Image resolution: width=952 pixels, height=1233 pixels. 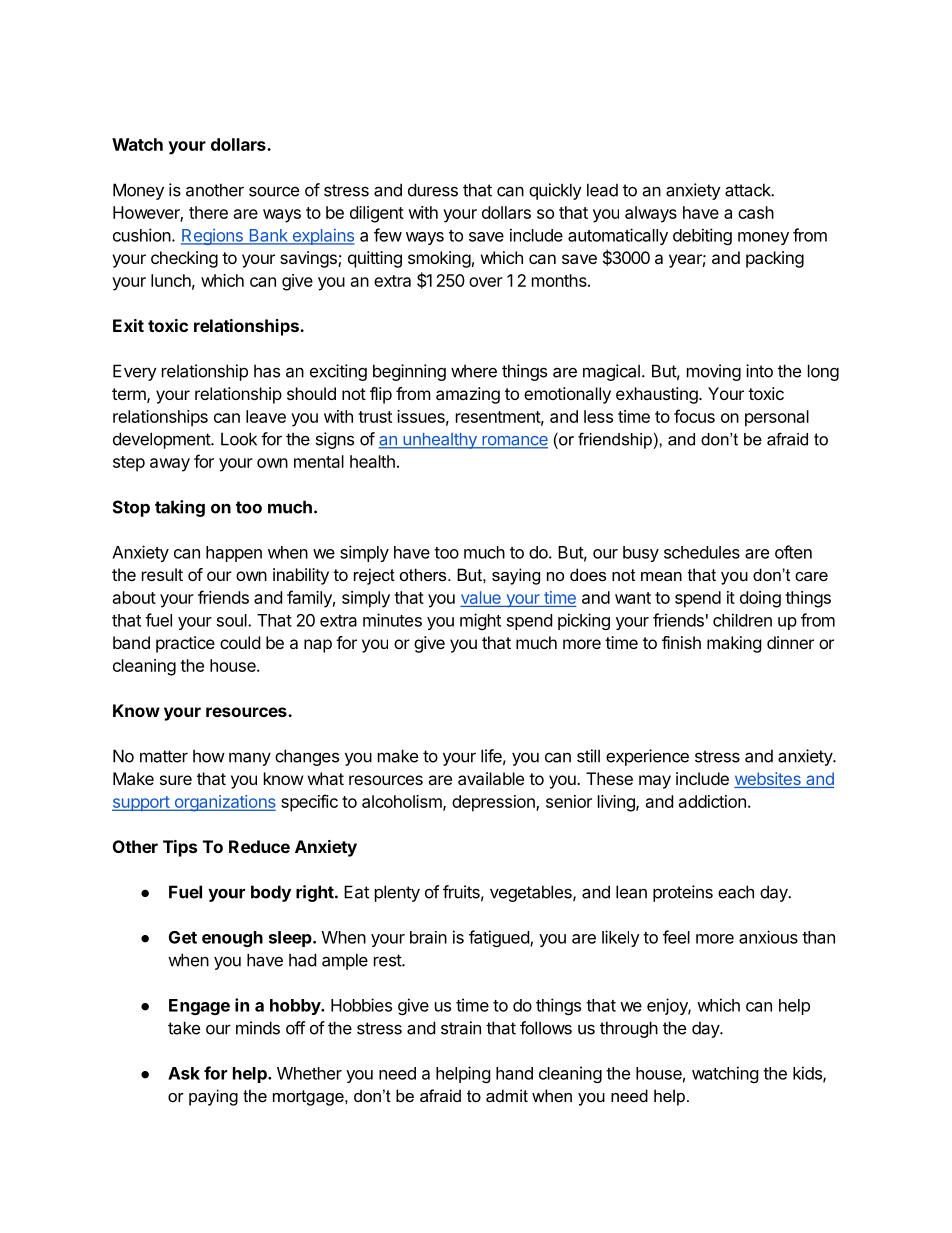 What do you see at coordinates (433, 190) in the screenshot?
I see `duress` at bounding box center [433, 190].
